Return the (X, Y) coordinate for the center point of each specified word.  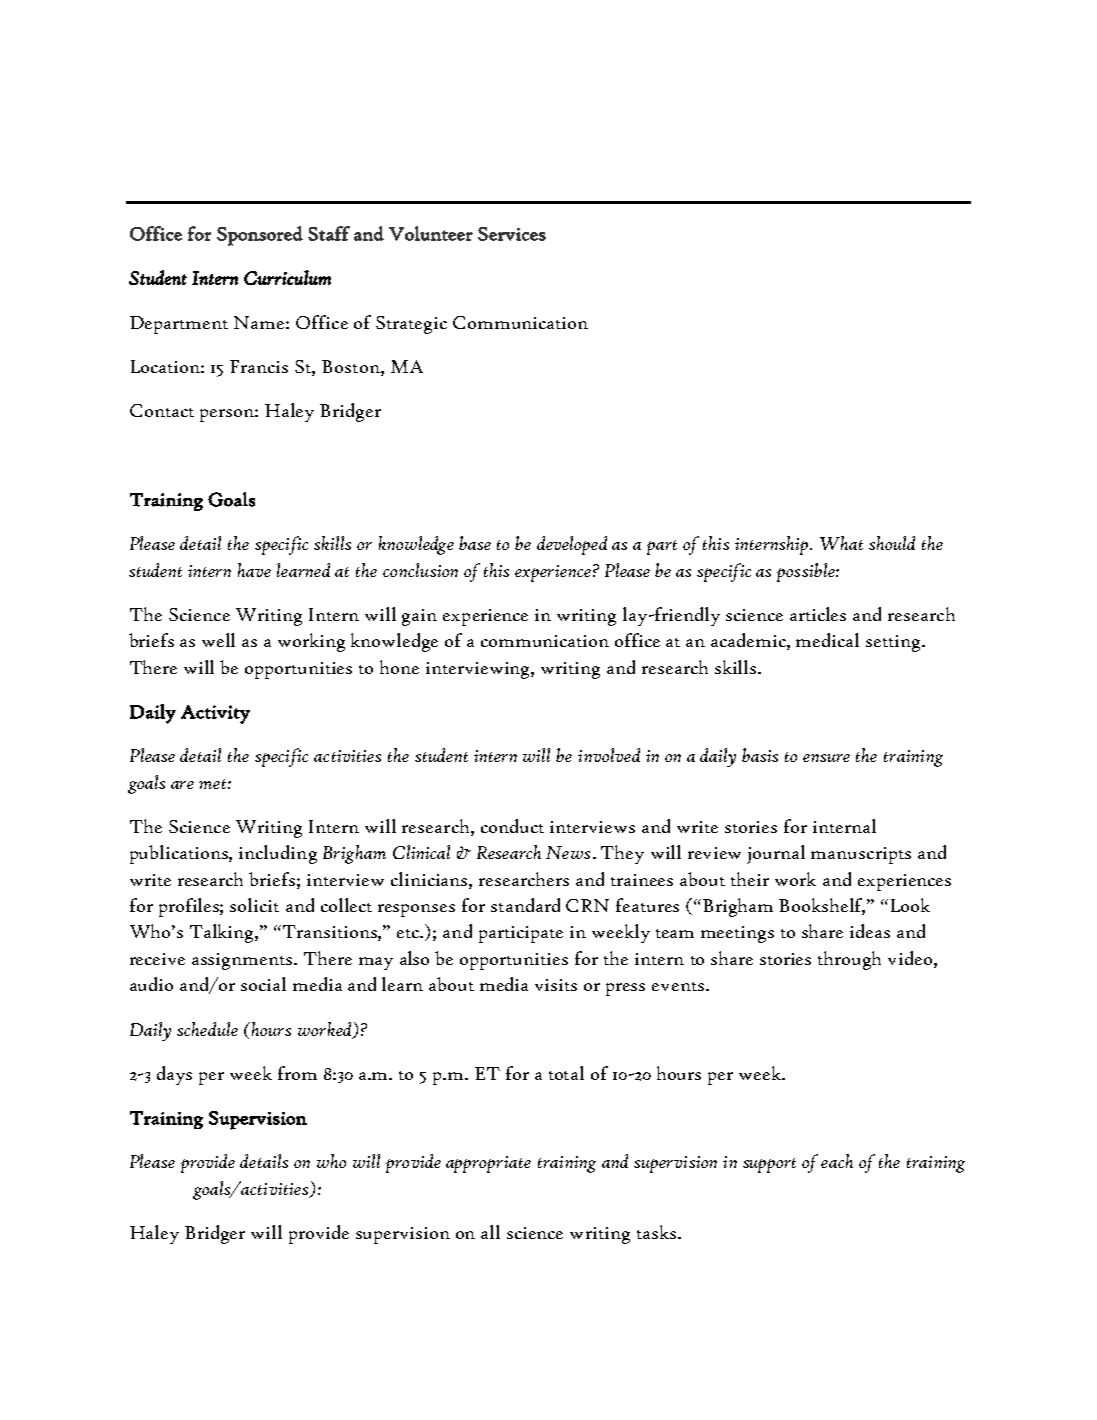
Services (512, 234)
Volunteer (431, 233)
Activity (215, 714)
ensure (826, 758)
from (297, 1073)
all (490, 1232)
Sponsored (260, 236)
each (837, 1161)
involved (609, 755)
